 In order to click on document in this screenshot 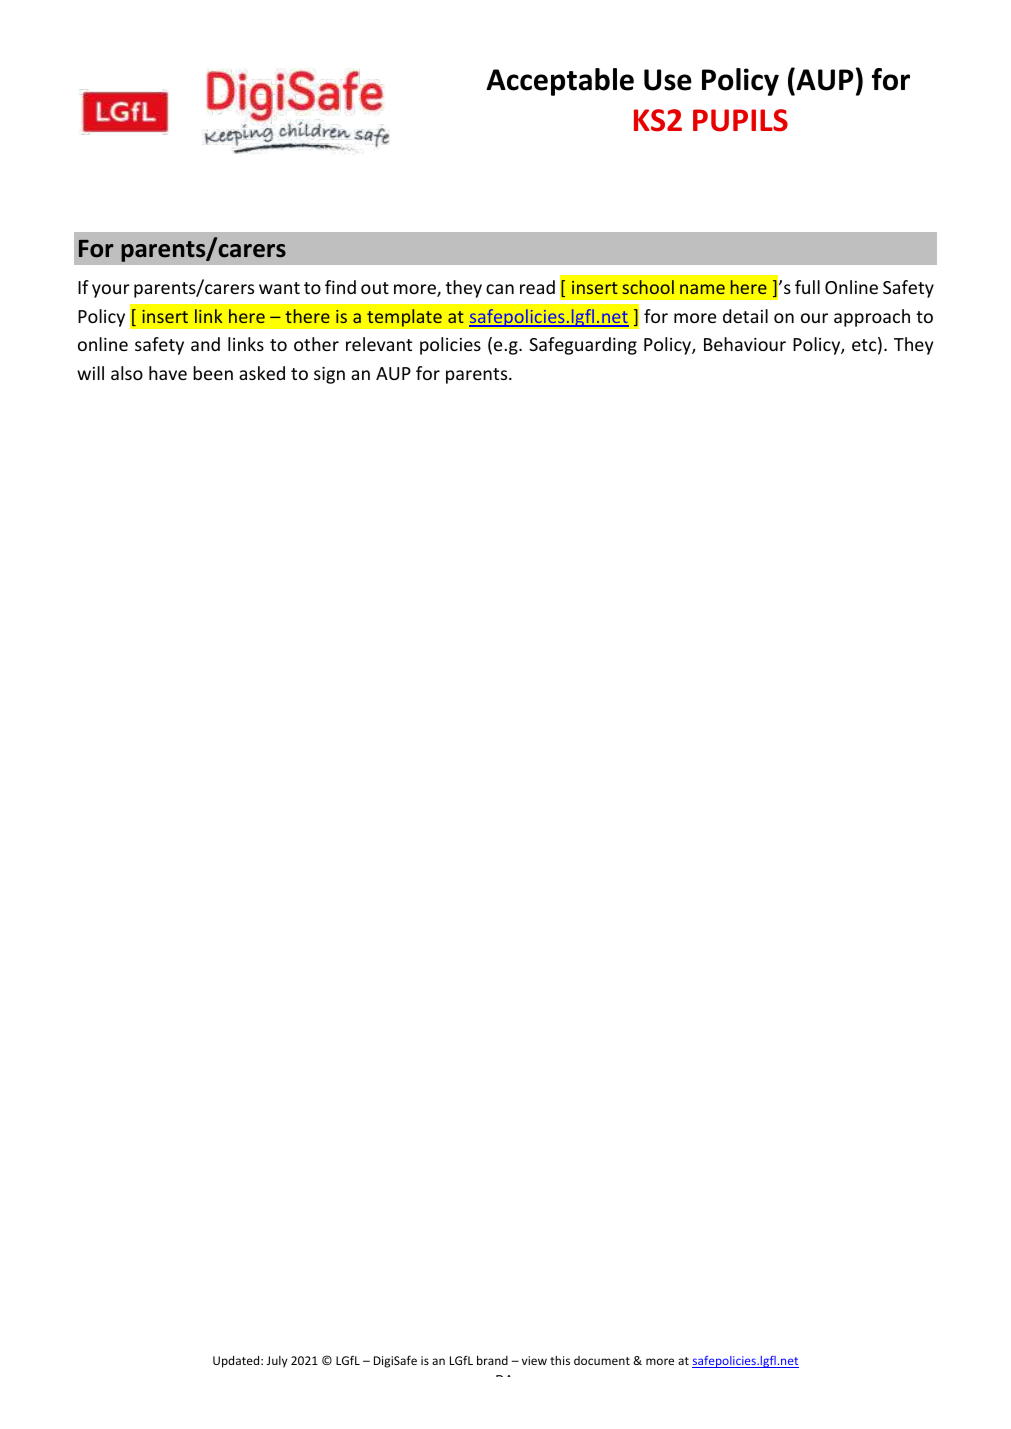, I will do `click(602, 1360)`.
